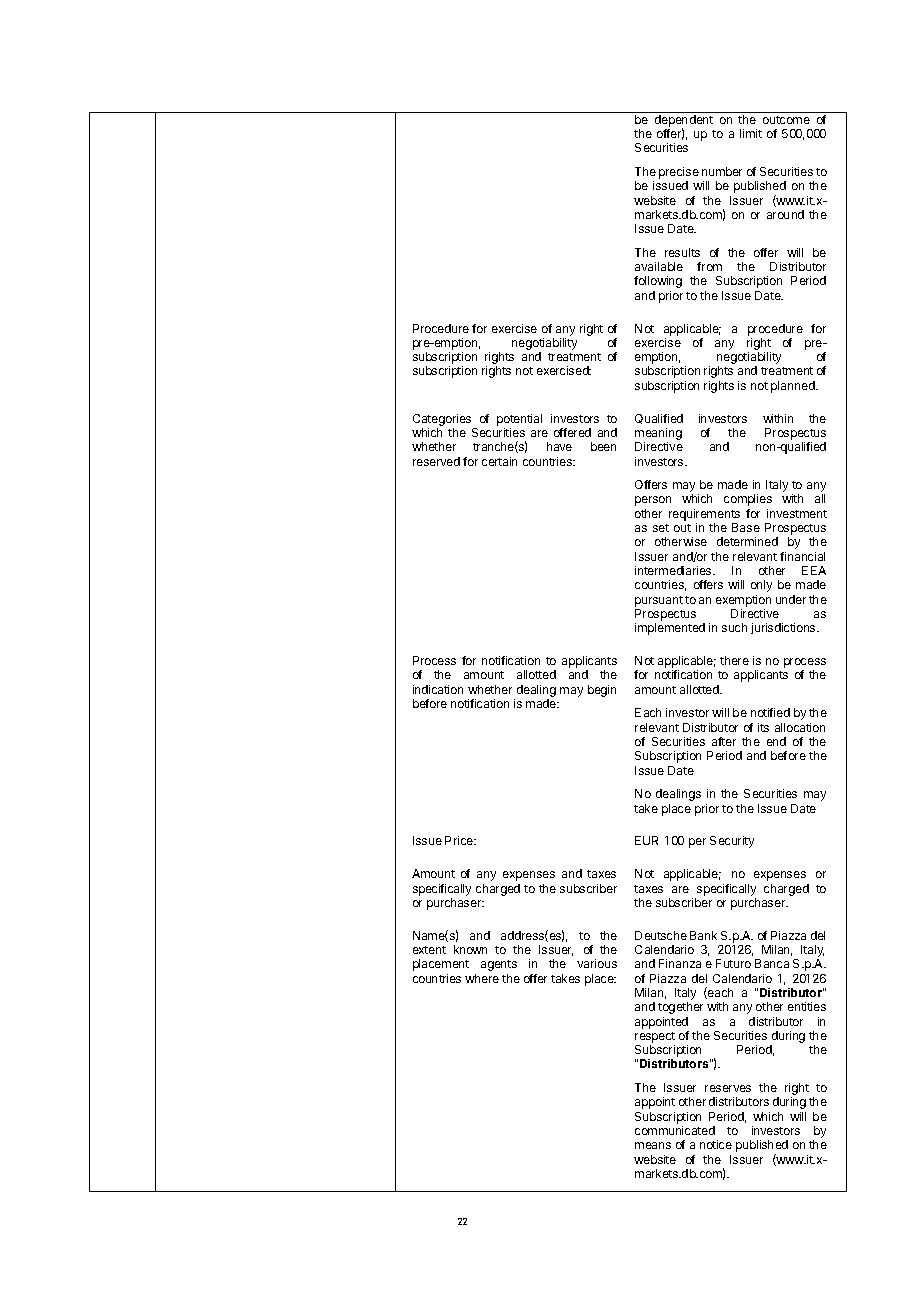 Image resolution: width=924 pixels, height=1308 pixels. What do you see at coordinates (751, 133) in the image?
I see `limit` at bounding box center [751, 133].
